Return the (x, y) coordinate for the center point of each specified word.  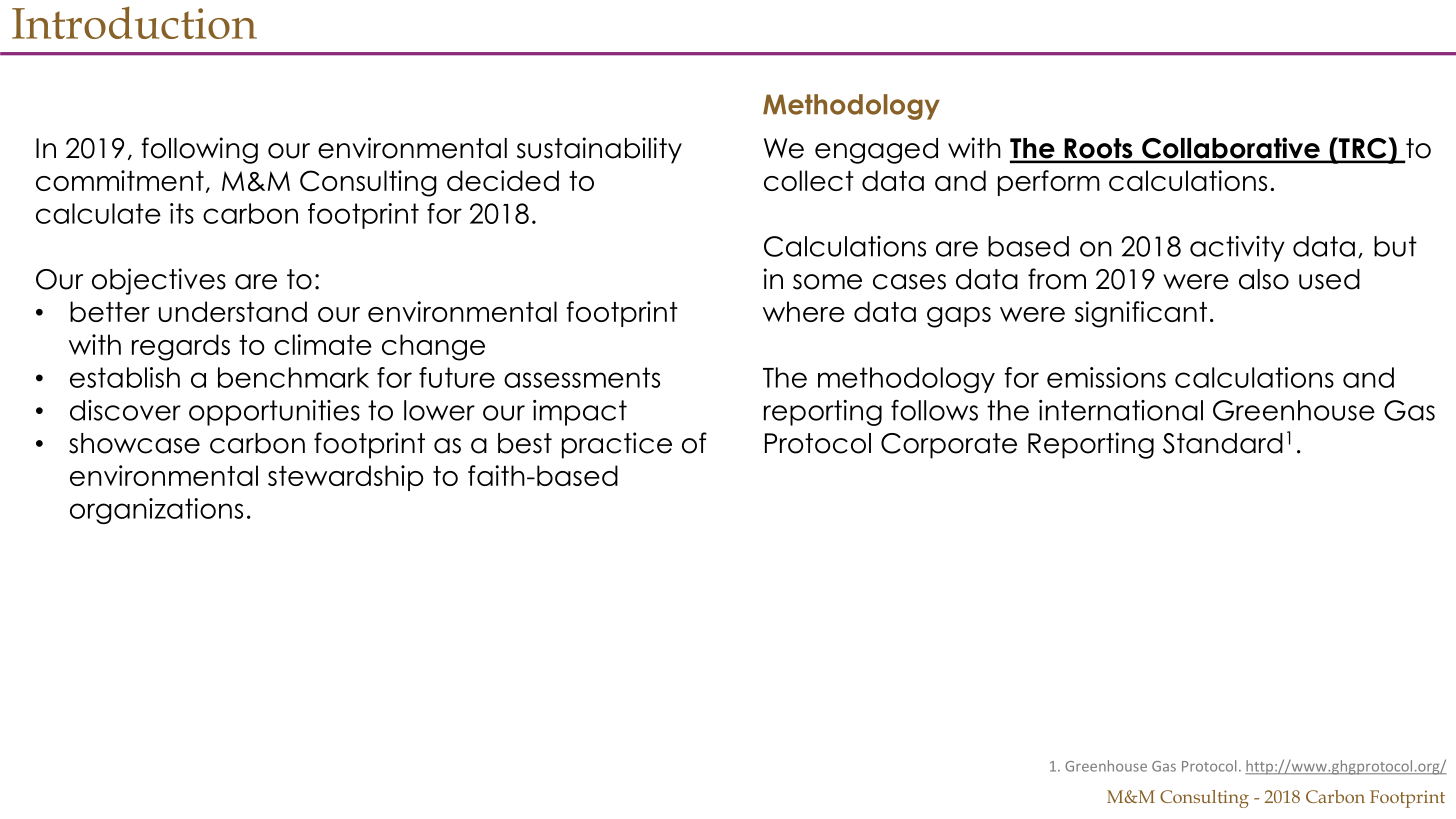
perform (1049, 183)
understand (233, 311)
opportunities (274, 413)
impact (580, 413)
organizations (156, 511)
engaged (876, 151)
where (804, 311)
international (1121, 410)
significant (1141, 314)
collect (809, 180)
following (199, 150)
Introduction (134, 22)
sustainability (599, 150)
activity (1237, 249)
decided (503, 180)
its (182, 213)
